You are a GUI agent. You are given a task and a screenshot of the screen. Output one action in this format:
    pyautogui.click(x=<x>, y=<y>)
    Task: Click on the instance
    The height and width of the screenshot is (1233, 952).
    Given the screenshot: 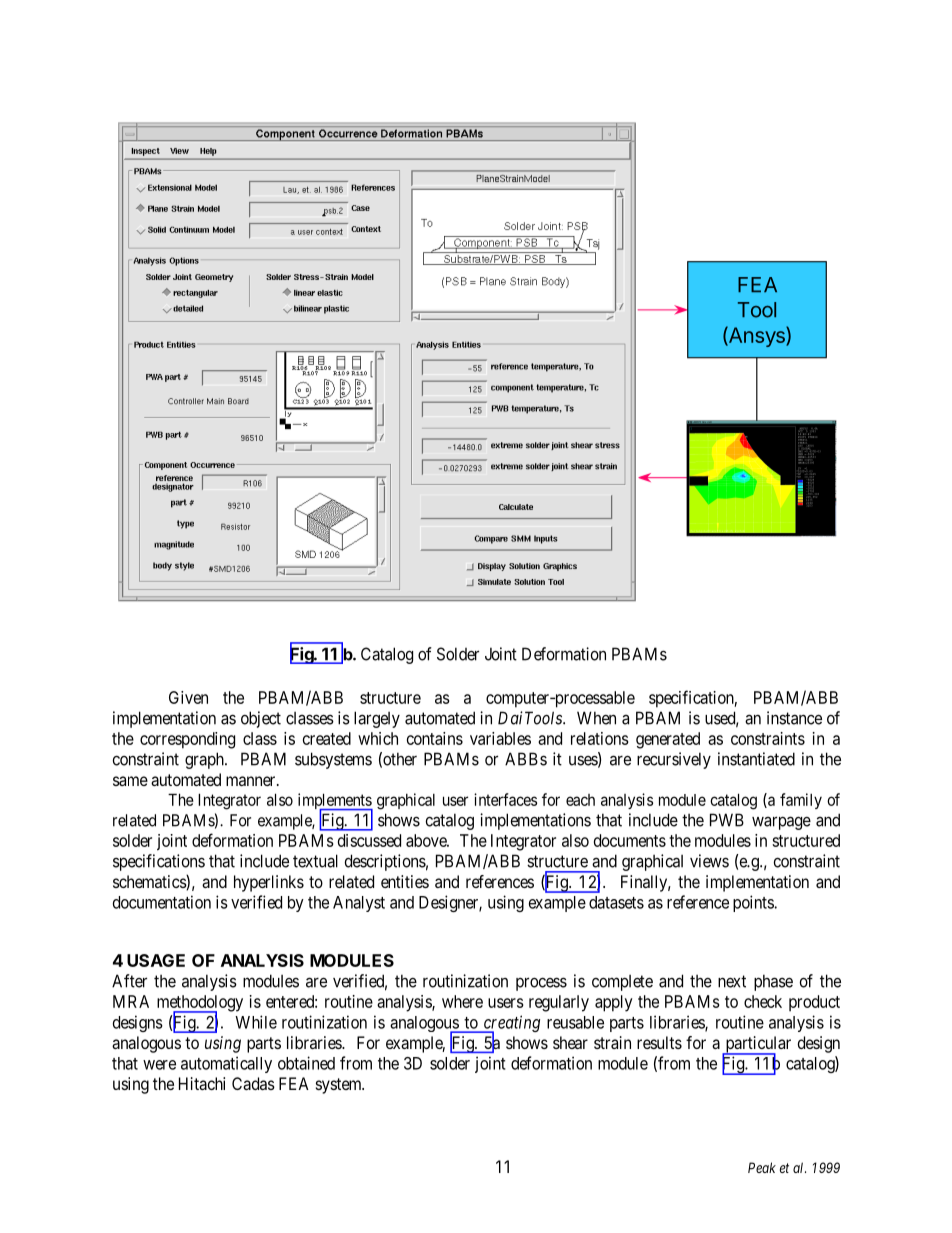 What is the action you would take?
    pyautogui.click(x=794, y=718)
